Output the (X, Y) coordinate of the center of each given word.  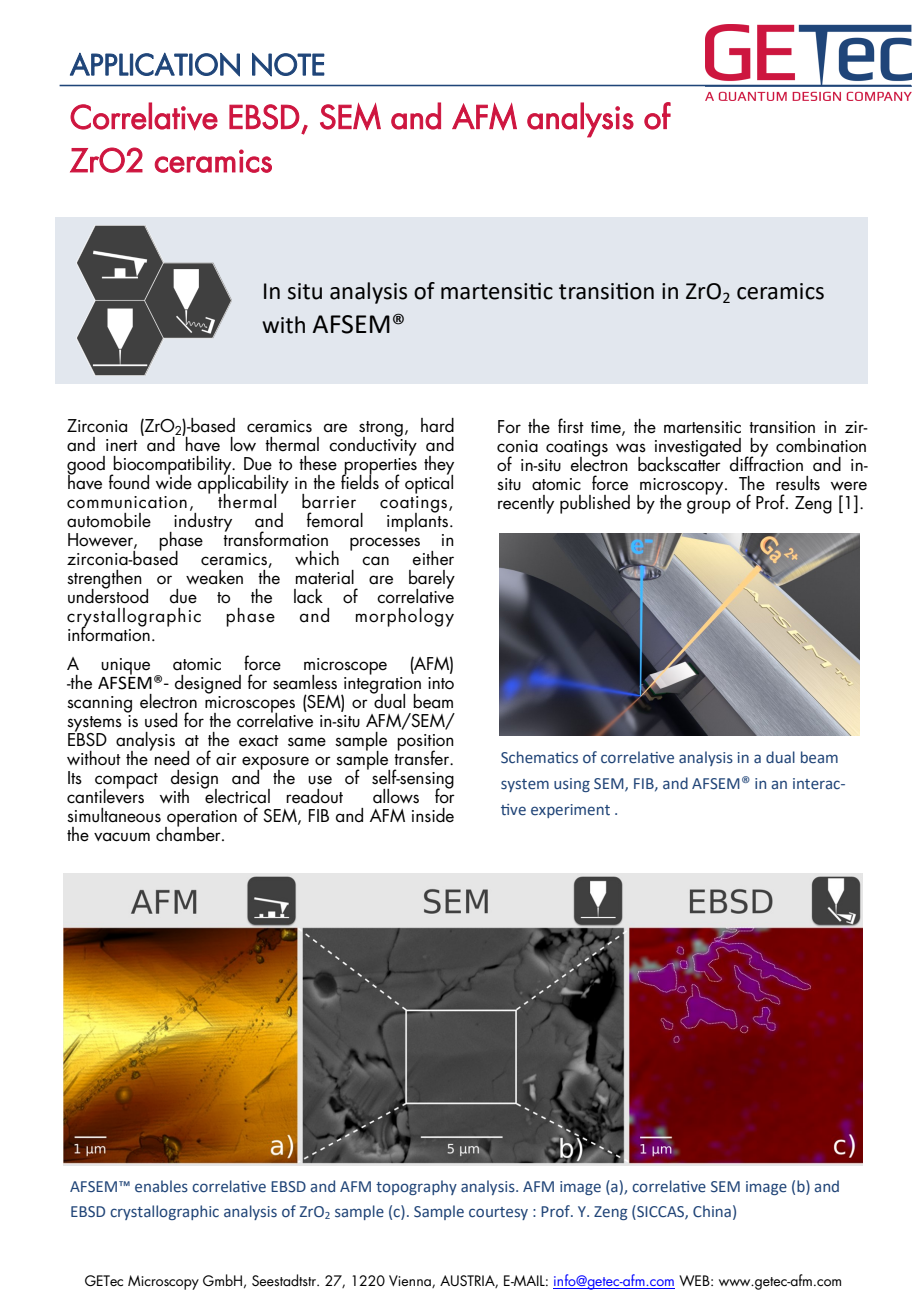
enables (161, 1186)
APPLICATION (155, 65)
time (607, 428)
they (439, 466)
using (572, 785)
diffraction (766, 463)
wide (174, 481)
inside (433, 815)
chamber (189, 833)
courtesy (498, 1213)
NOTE (288, 65)
